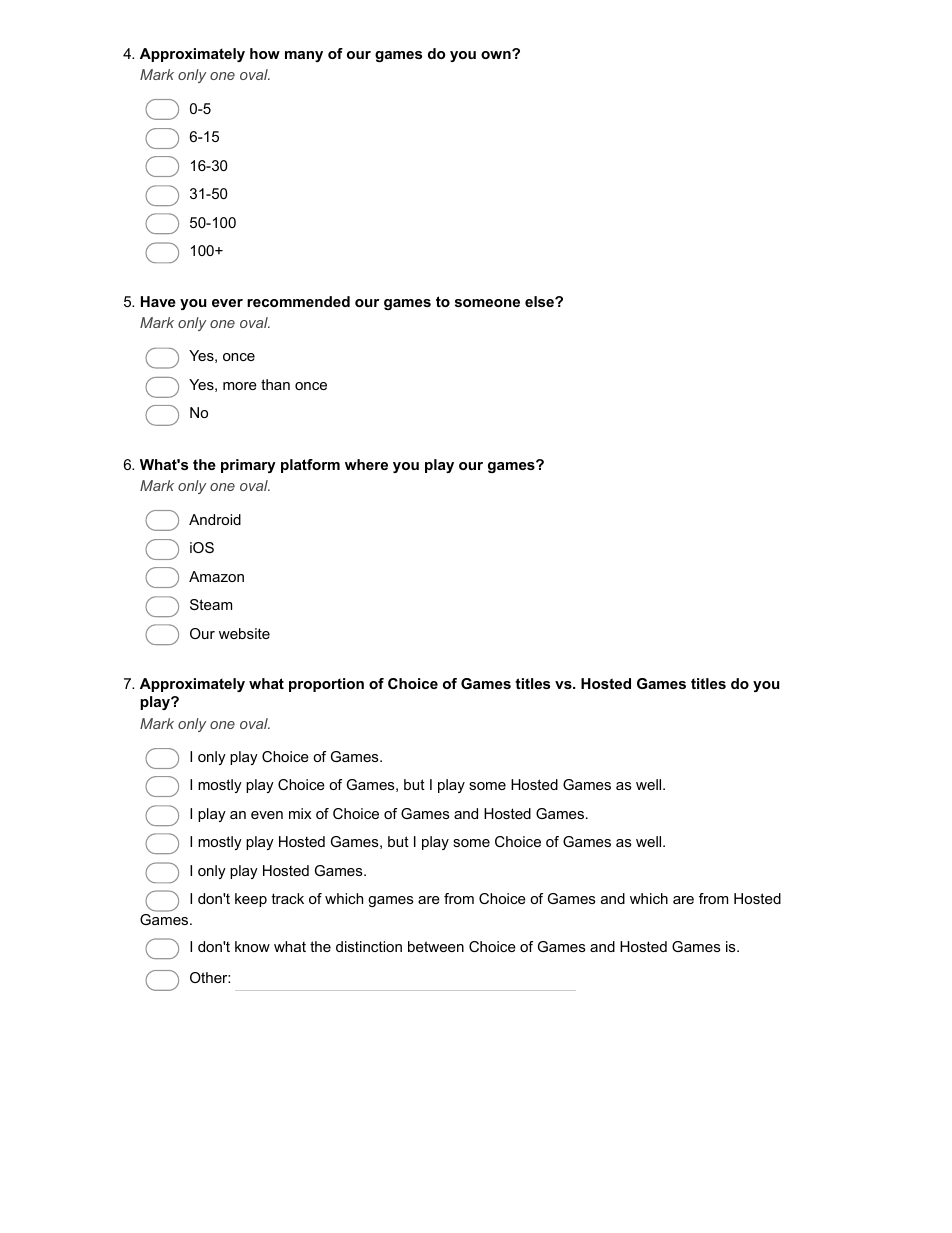 This screenshot has width=952, height=1233. I want to click on keep, so click(251, 900).
